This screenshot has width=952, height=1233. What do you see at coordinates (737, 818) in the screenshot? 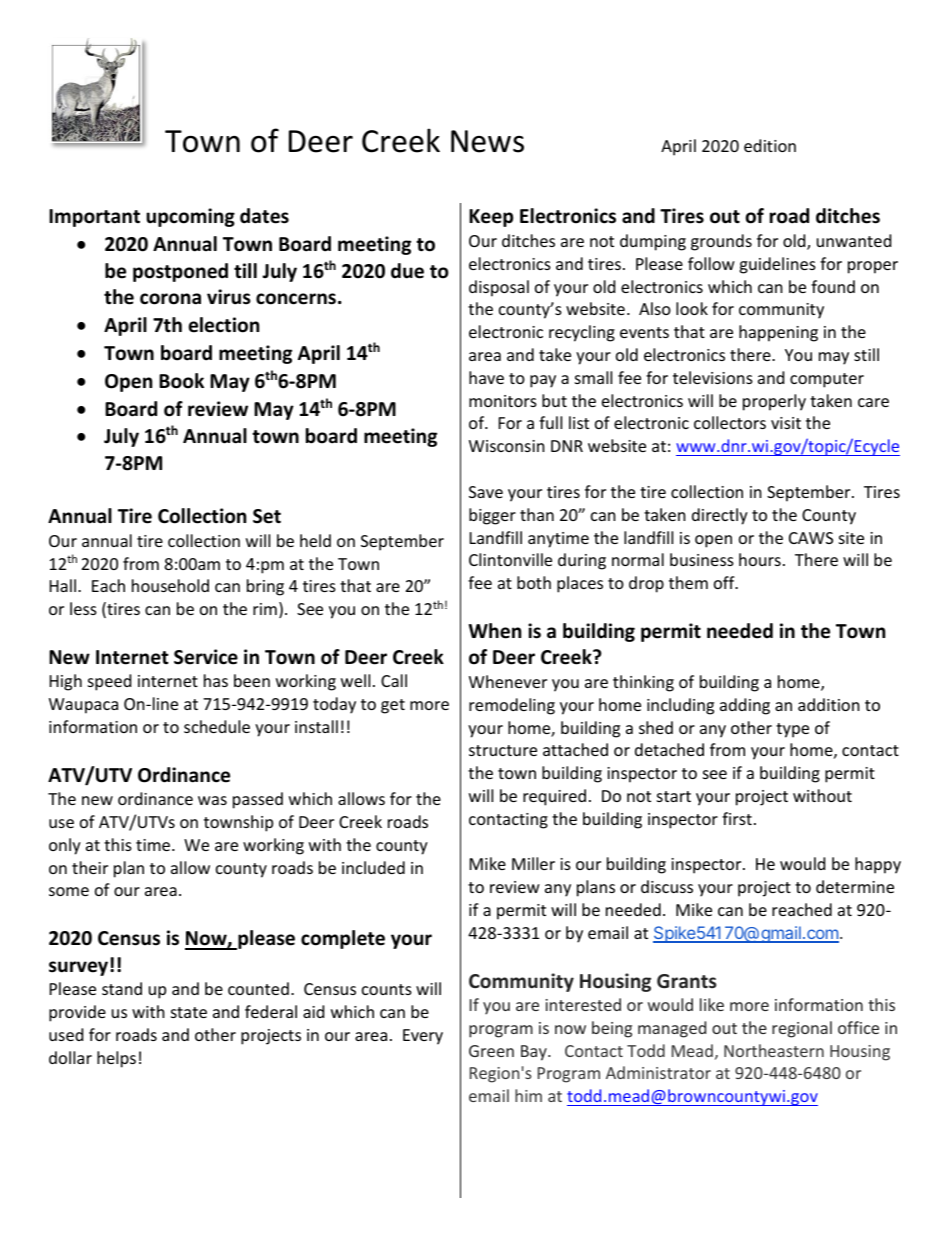
I see `first` at bounding box center [737, 818].
